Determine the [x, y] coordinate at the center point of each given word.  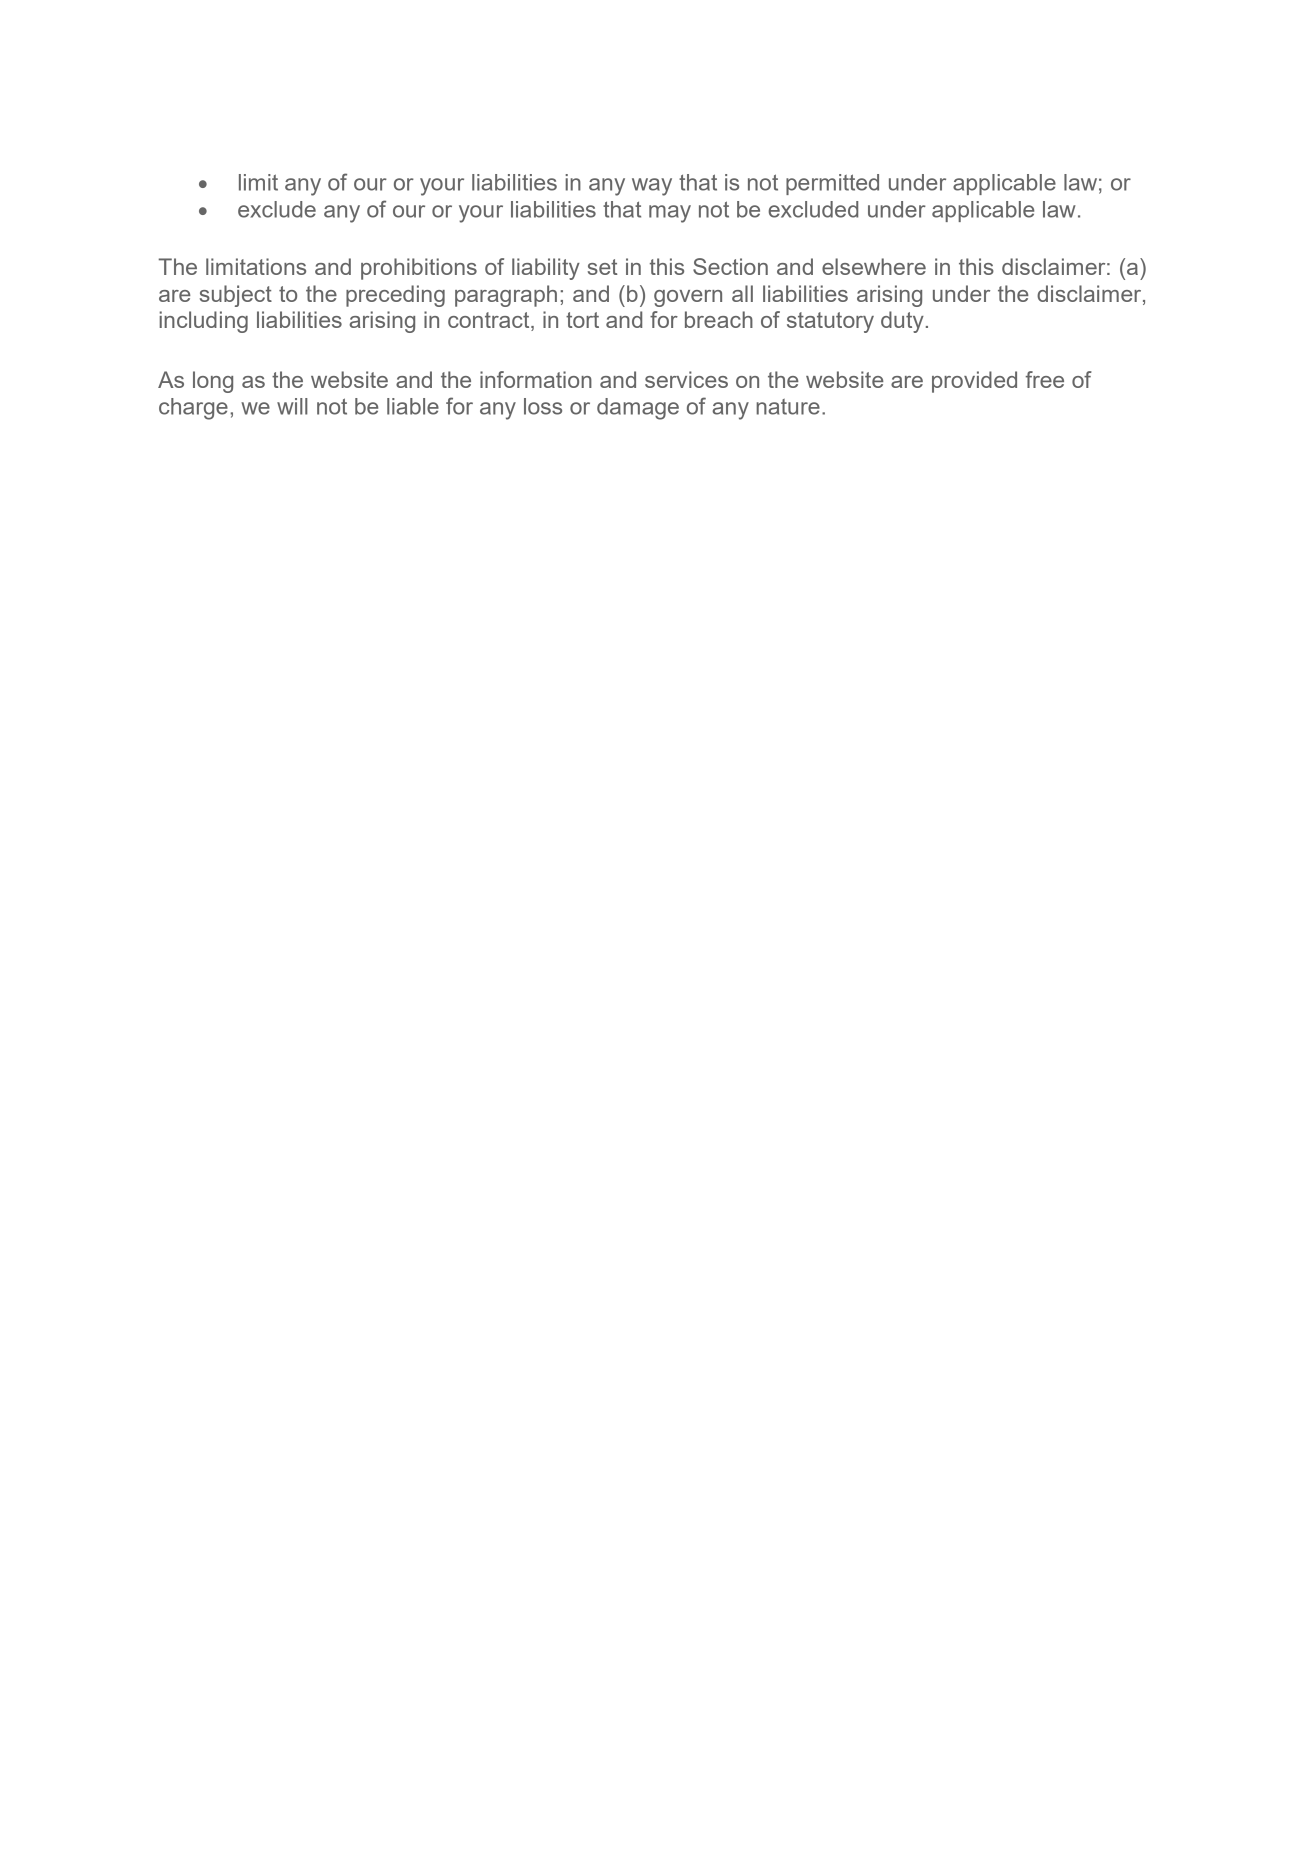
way [652, 187]
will [292, 406]
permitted [832, 184]
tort [582, 320]
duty [902, 322]
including [203, 322]
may [670, 214]
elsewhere [874, 266]
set [603, 267]
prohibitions [419, 269]
